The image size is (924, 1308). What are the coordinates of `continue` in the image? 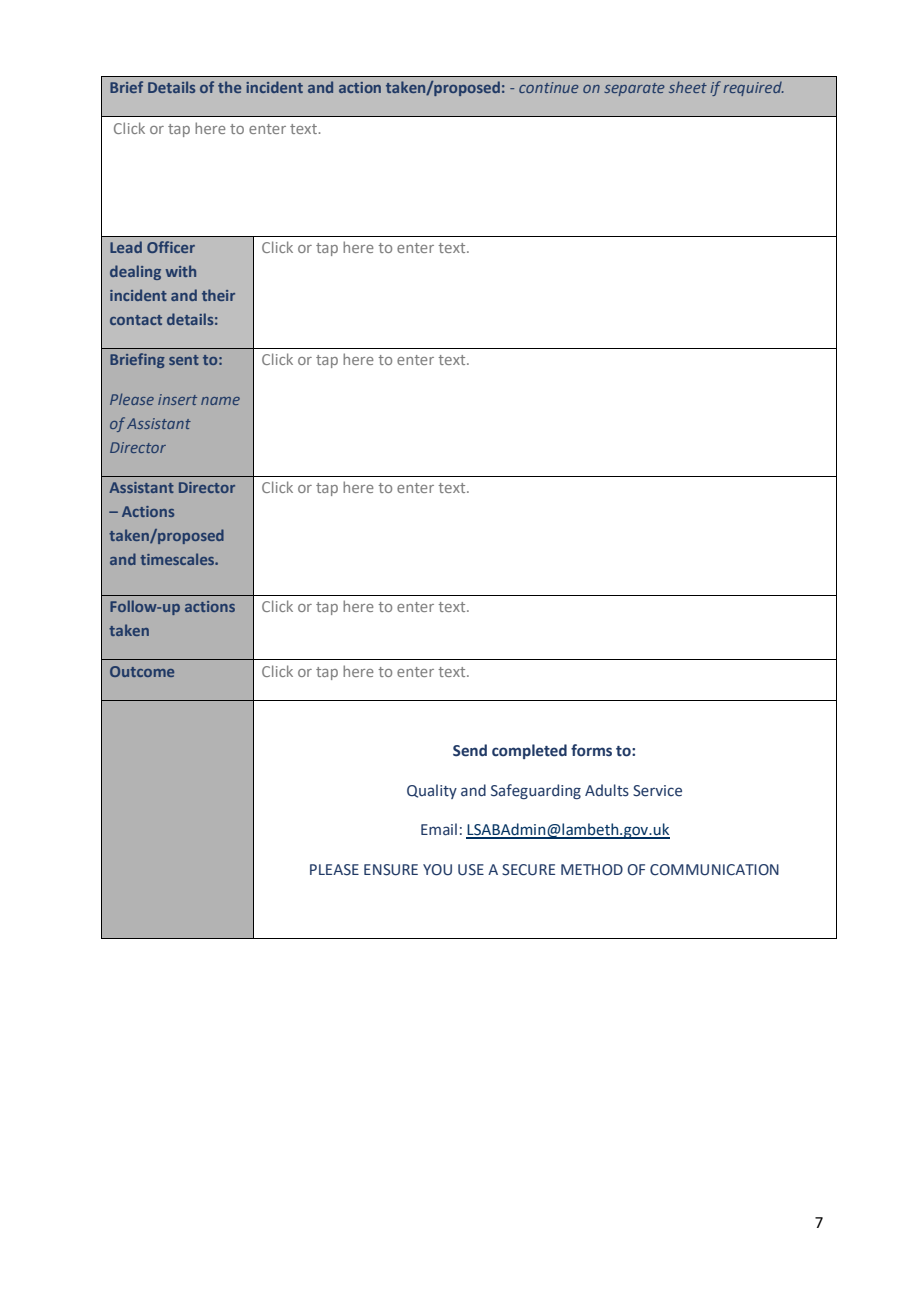 It's located at (549, 87).
